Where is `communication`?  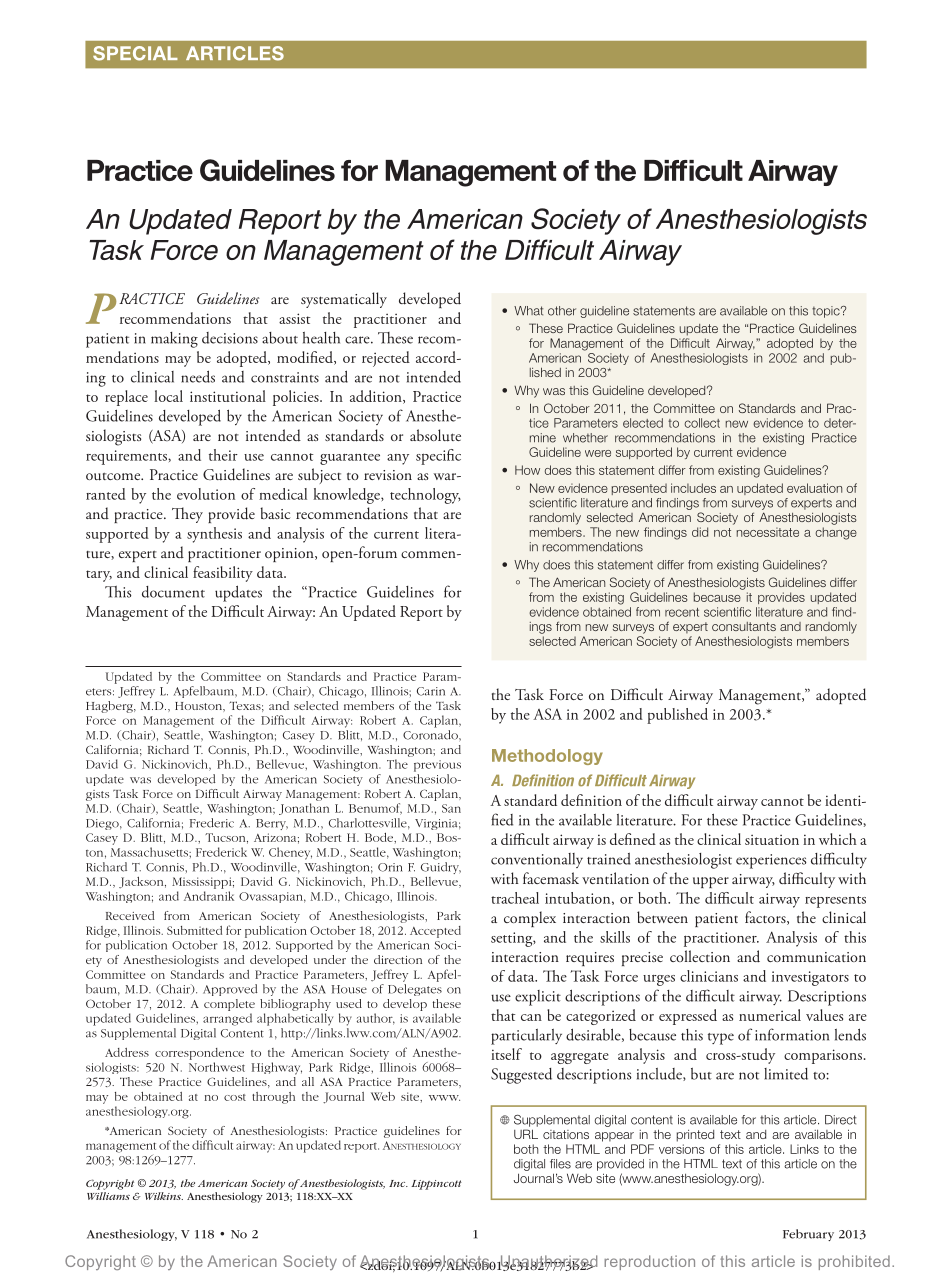 communication is located at coordinates (816, 957).
